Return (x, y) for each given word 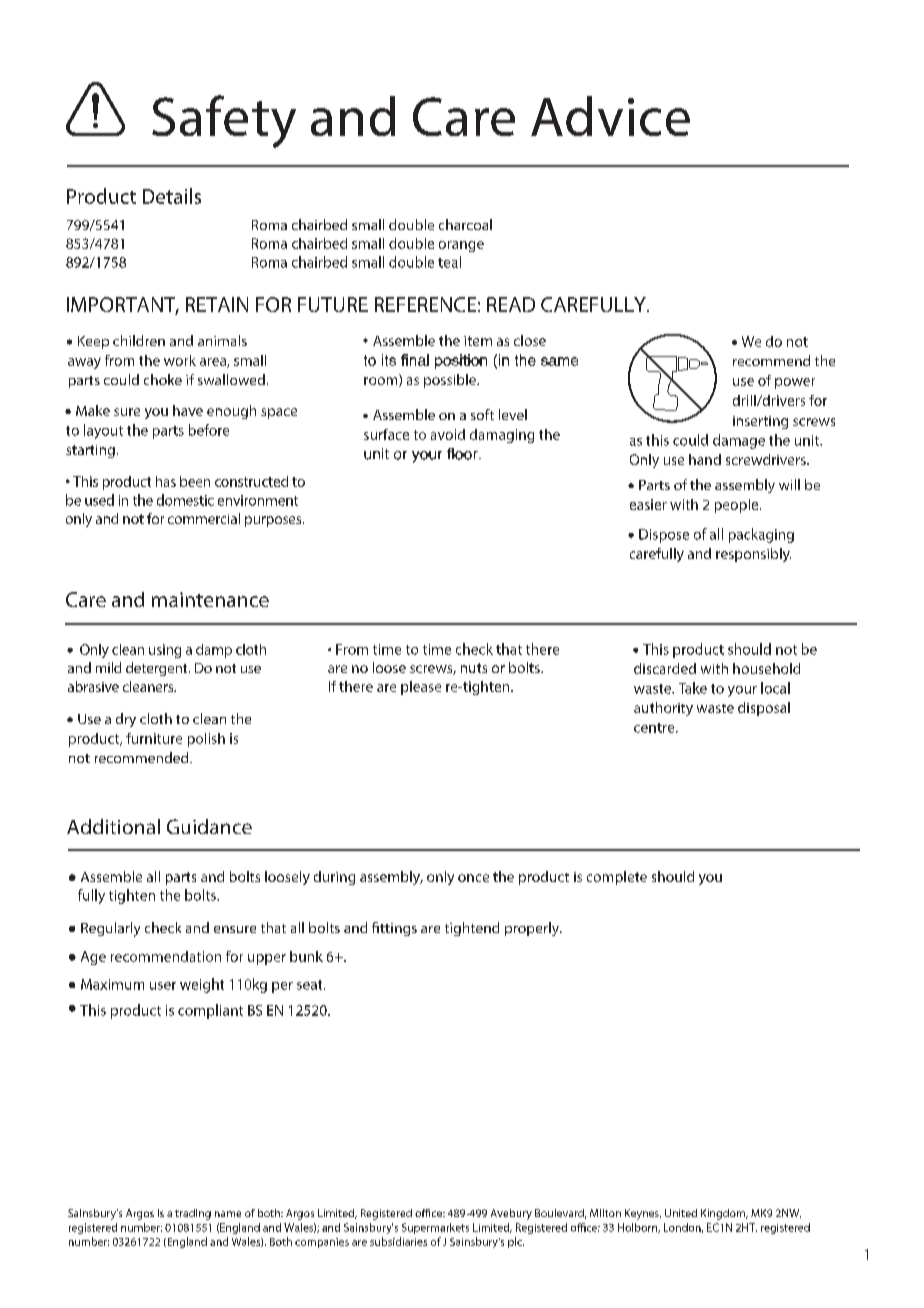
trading (193, 1214)
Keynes (643, 1214)
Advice (610, 116)
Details (172, 196)
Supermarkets (435, 1228)
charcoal (465, 224)
